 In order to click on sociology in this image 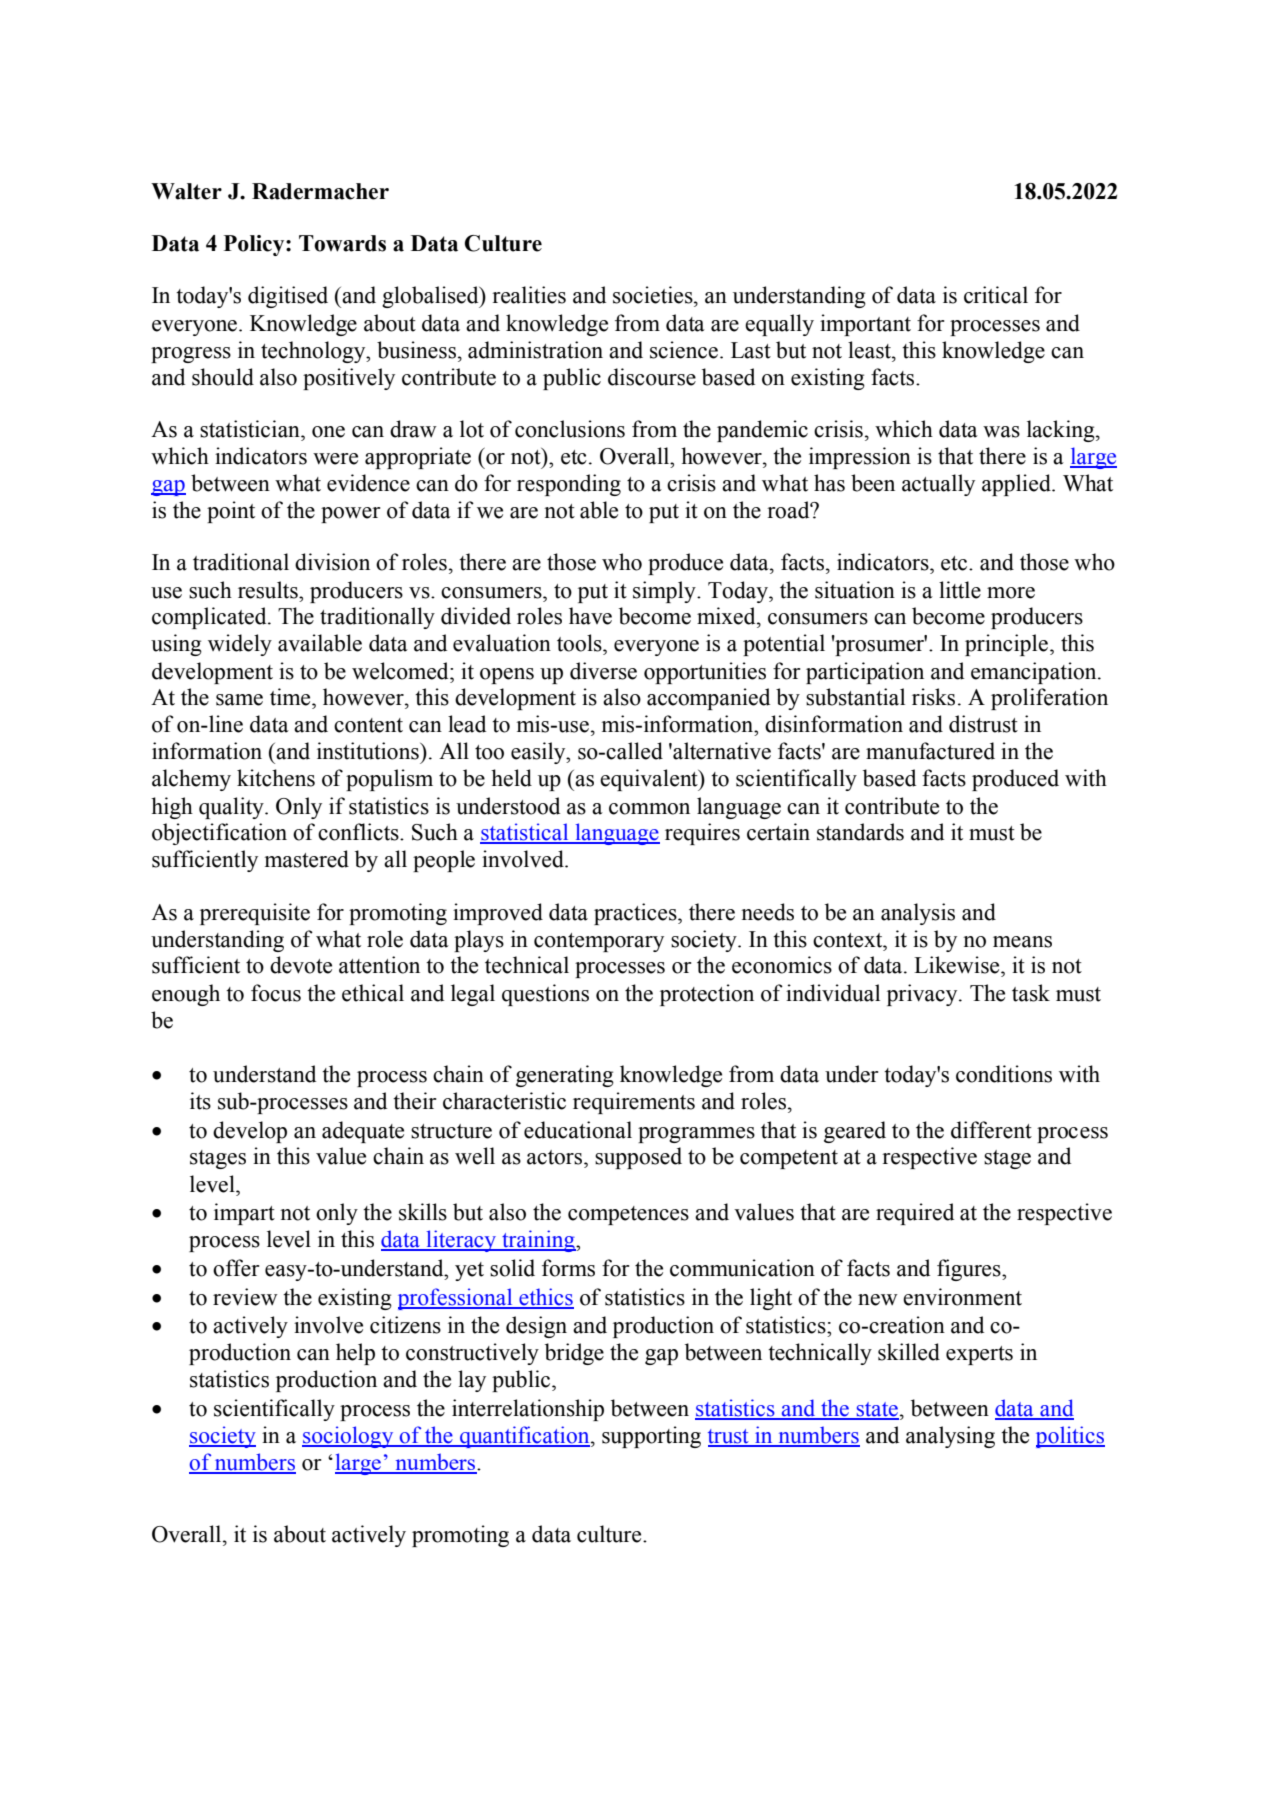, I will do `click(349, 1437)`.
